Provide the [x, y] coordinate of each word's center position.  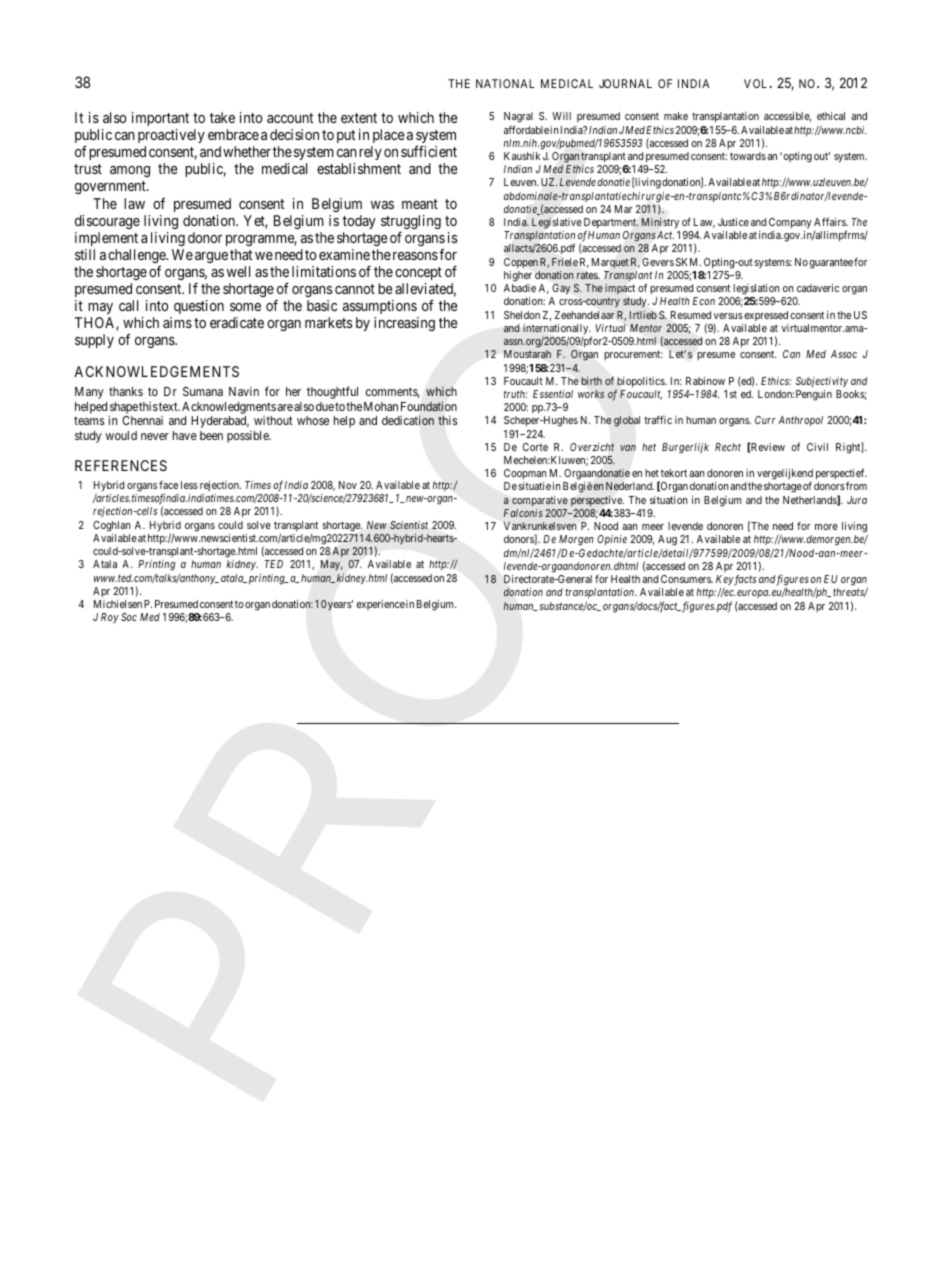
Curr [765, 420]
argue [211, 257]
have [185, 435]
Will [561, 116]
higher [518, 276]
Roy [110, 618]
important [160, 119]
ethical [831, 116]
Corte [535, 447]
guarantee [831, 264]
